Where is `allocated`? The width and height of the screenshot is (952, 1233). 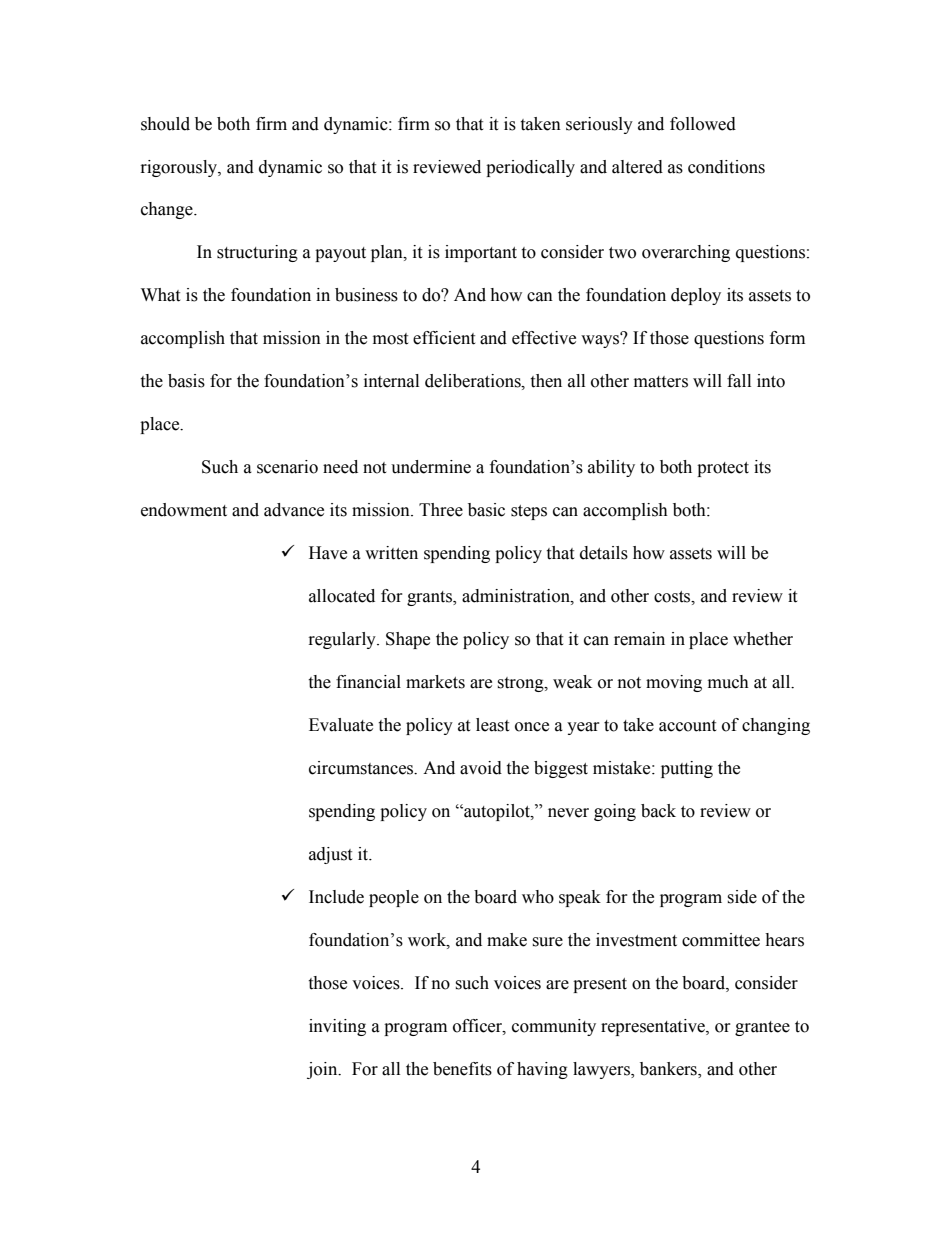
allocated is located at coordinates (342, 596).
